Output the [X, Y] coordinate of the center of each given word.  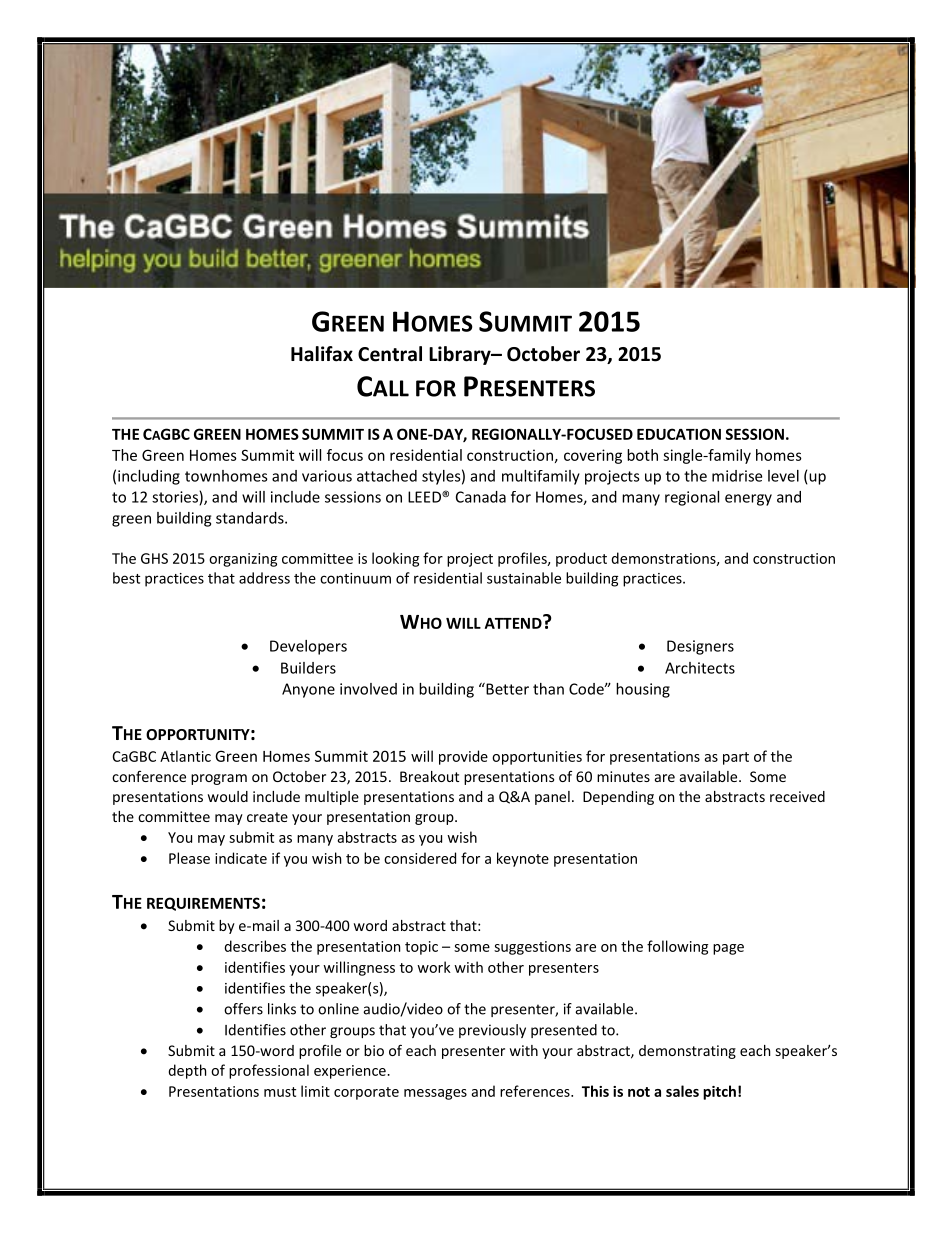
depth [187, 1071]
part [736, 758]
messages [435, 1094]
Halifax [322, 354]
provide [463, 757]
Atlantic [185, 756]
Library [461, 355]
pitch [719, 1092]
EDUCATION [679, 434]
